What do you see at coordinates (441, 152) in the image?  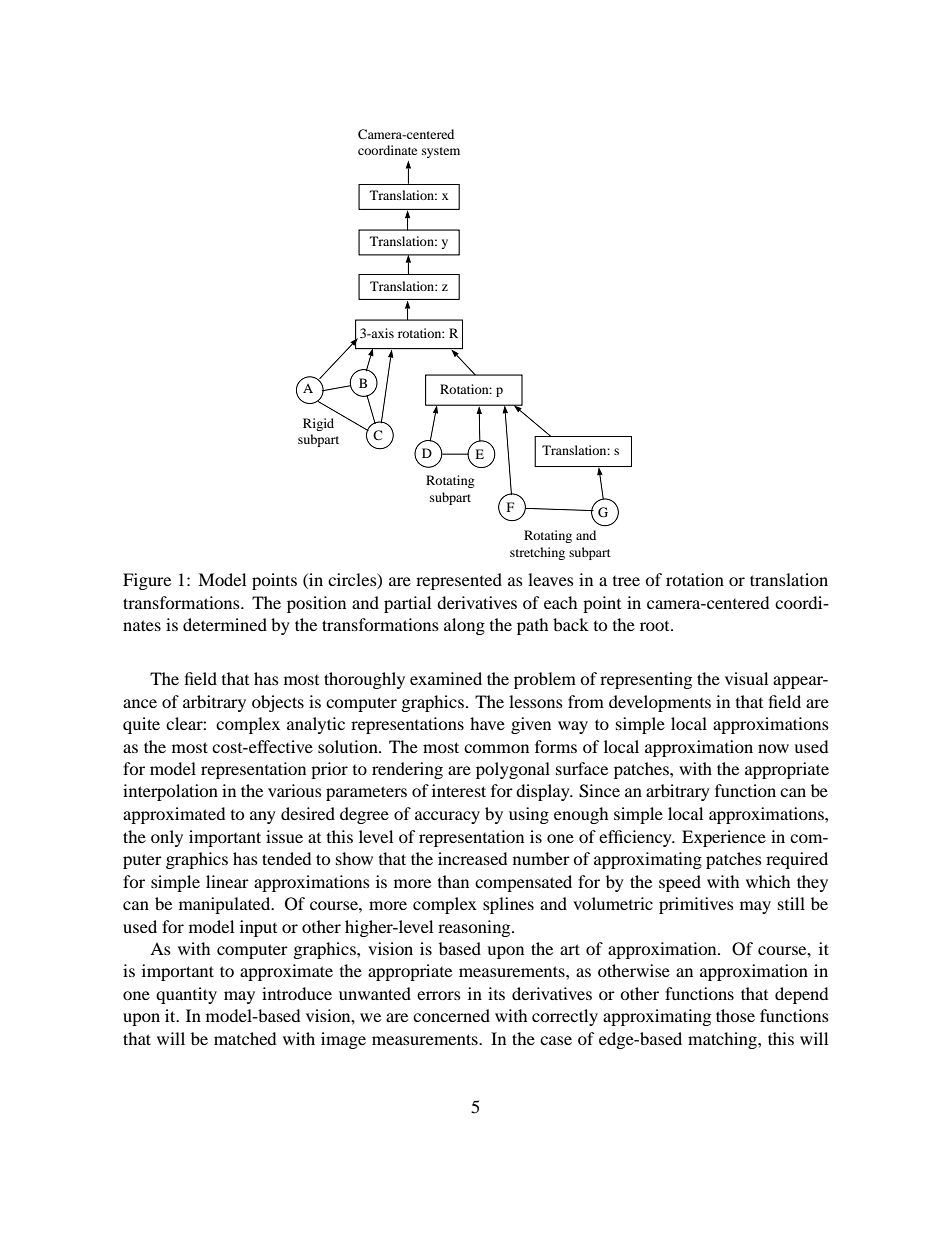 I see `system` at bounding box center [441, 152].
